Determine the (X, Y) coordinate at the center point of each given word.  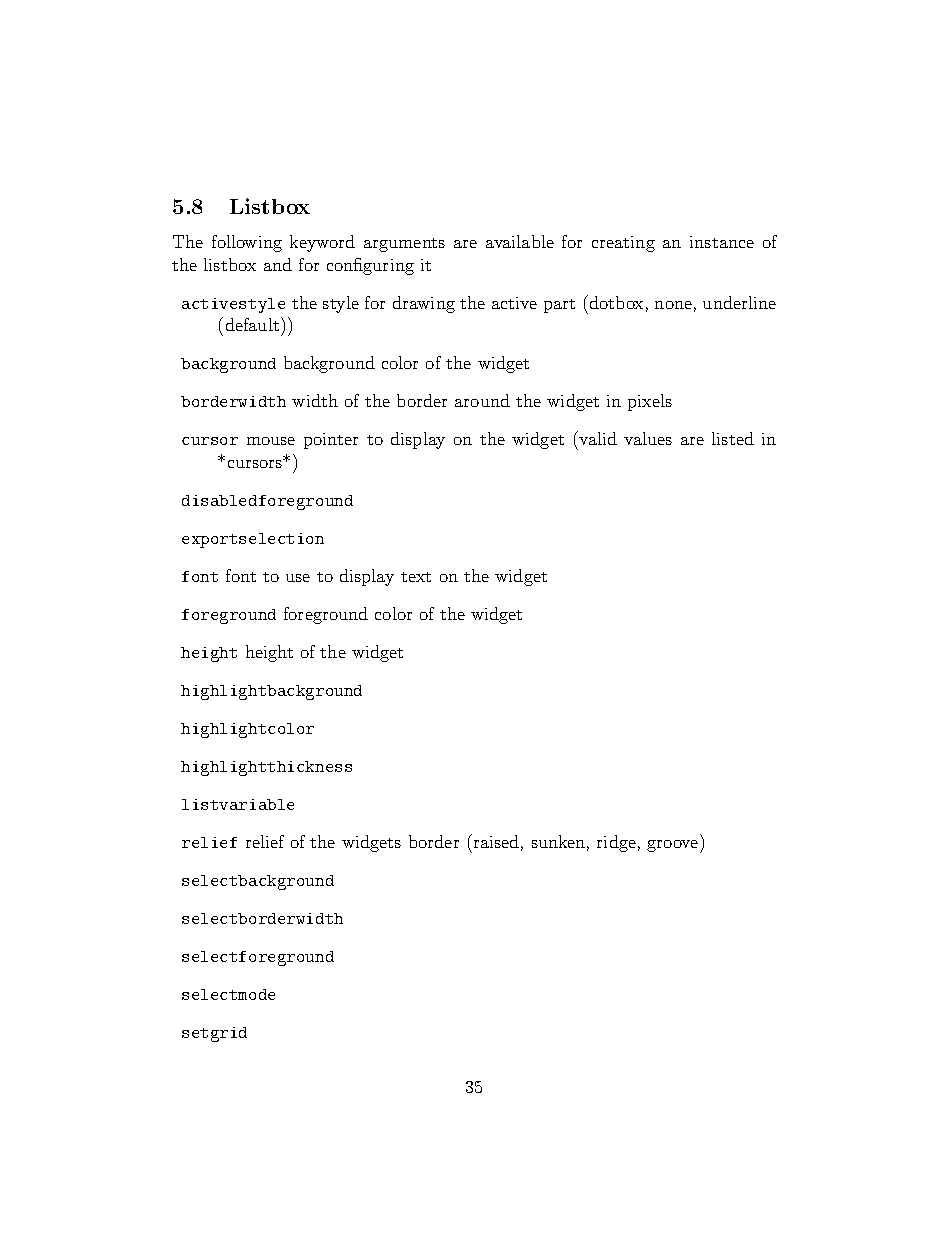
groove (674, 846)
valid (597, 438)
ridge (616, 843)
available (520, 241)
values (648, 438)
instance (722, 242)
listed (733, 438)
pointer (331, 441)
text (416, 577)
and (278, 264)
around (482, 400)
